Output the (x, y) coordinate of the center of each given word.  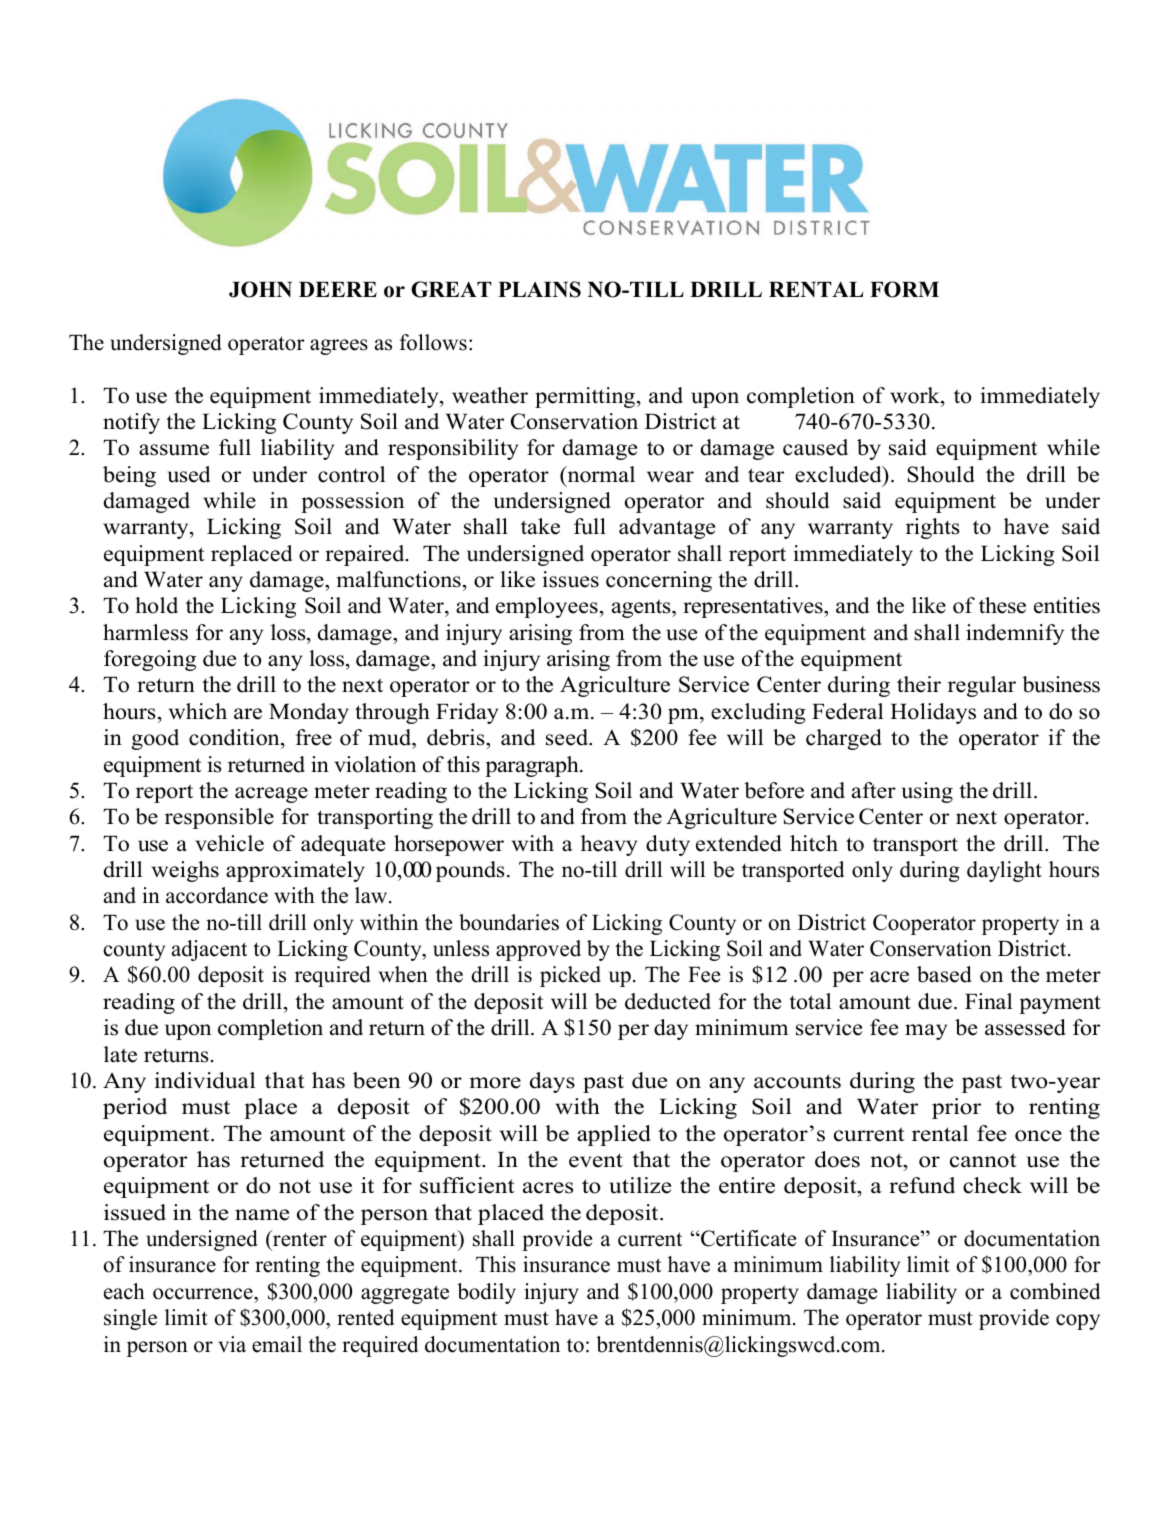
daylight (1004, 871)
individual (205, 1080)
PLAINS (539, 289)
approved (538, 950)
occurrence (204, 1294)
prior (956, 1108)
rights (933, 528)
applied (614, 1135)
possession (352, 502)
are (248, 714)
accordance (217, 895)
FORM (904, 289)
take (540, 526)
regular (982, 686)
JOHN (260, 289)
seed (568, 737)
